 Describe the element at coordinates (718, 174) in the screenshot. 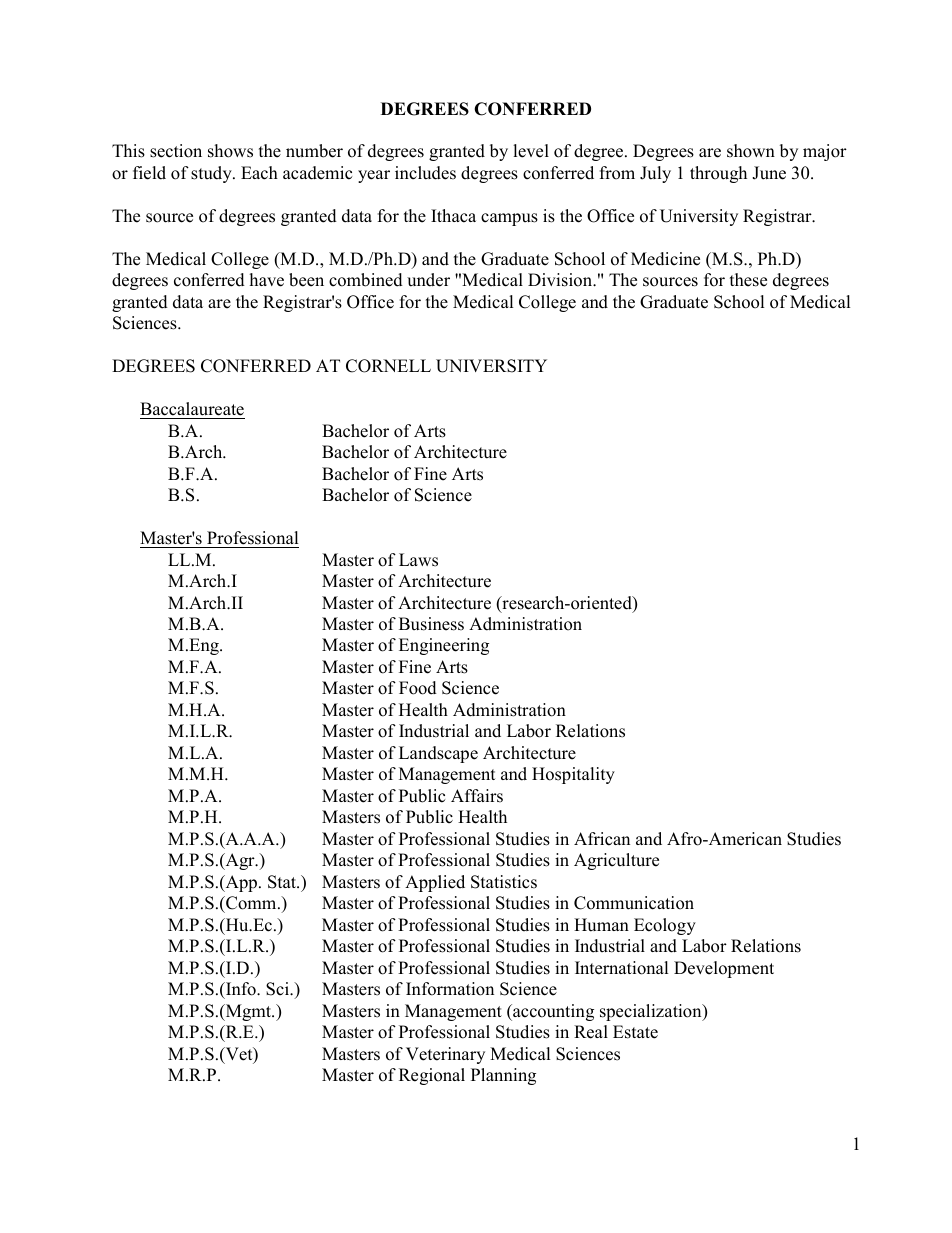

I see `through` at that location.
